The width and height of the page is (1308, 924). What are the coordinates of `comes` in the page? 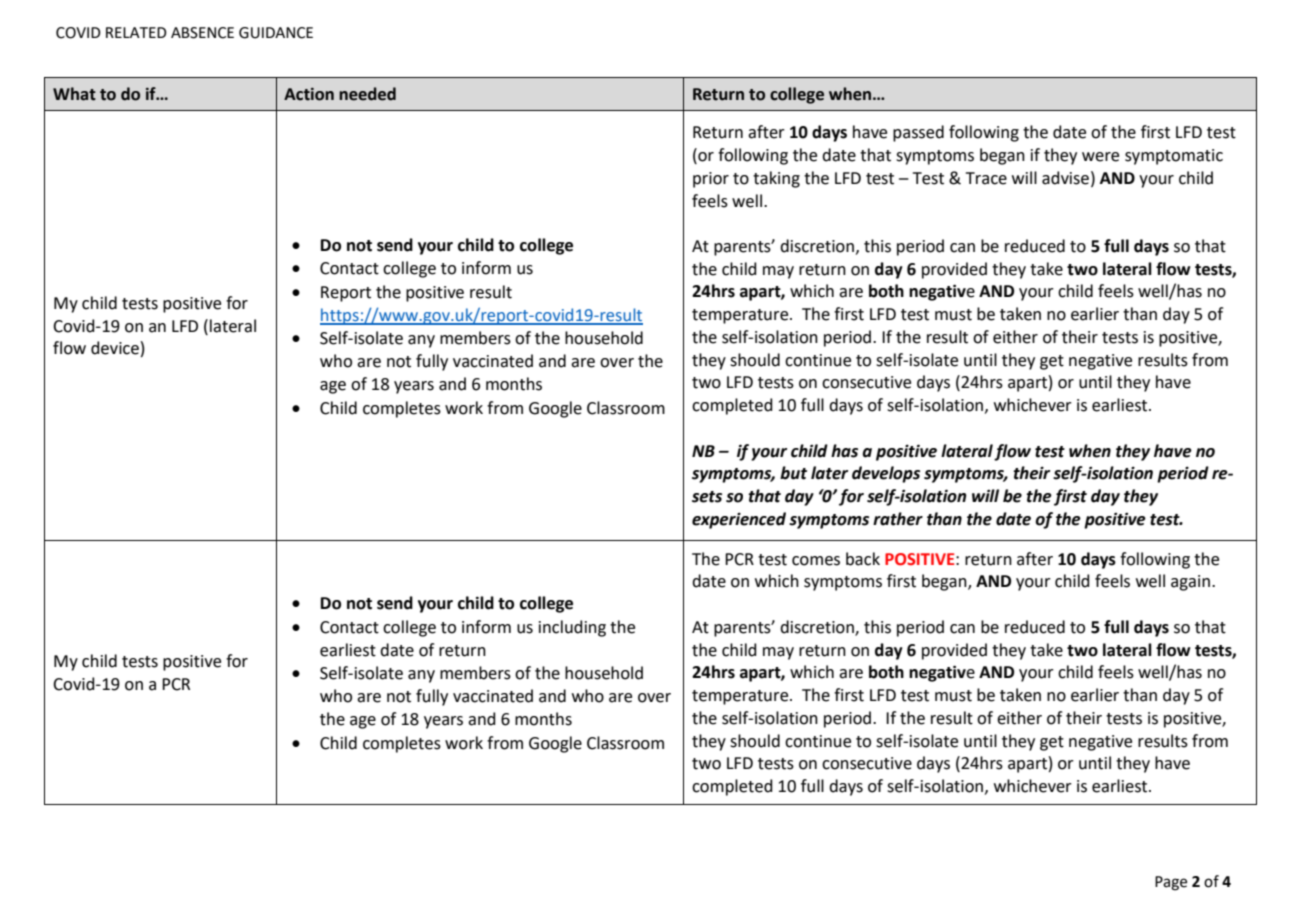 It's located at (816, 561).
